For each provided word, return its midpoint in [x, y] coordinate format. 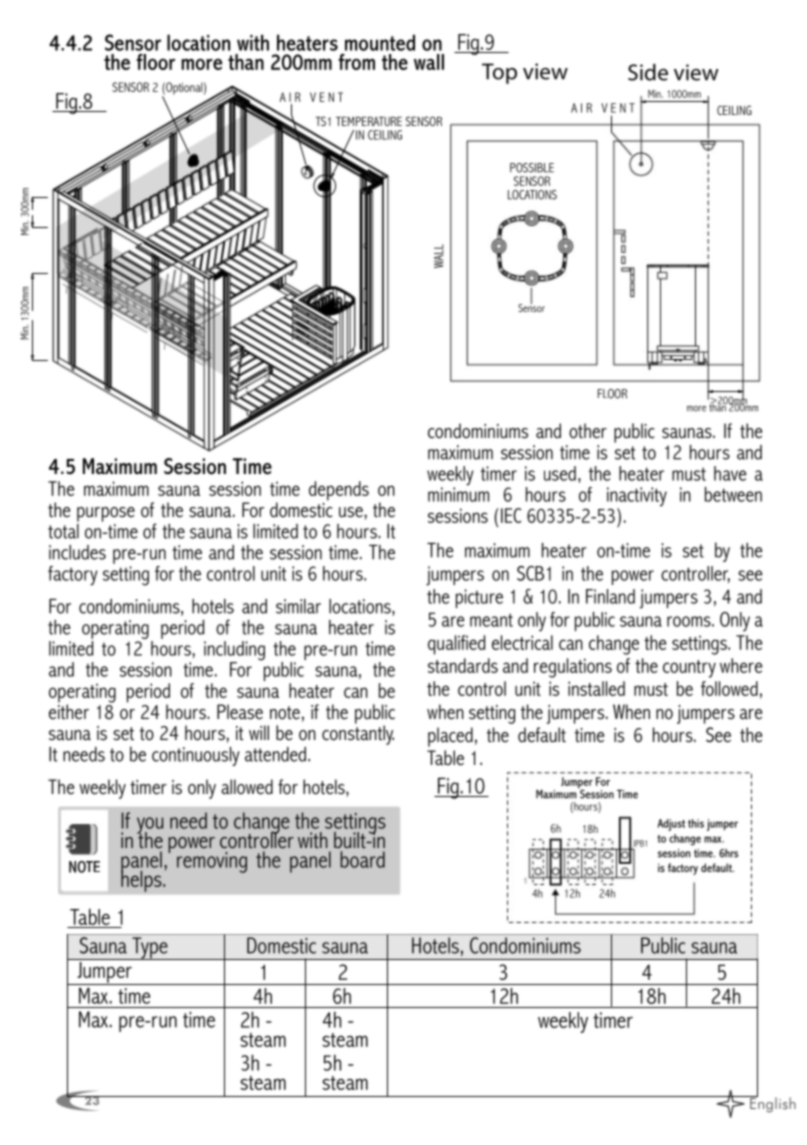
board [362, 859]
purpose [106, 514]
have [730, 473]
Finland [610, 596]
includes [77, 552]
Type [150, 948]
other [588, 431]
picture [479, 598]
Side [648, 72]
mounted [380, 42]
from [356, 62]
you [150, 826]
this [696, 823]
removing [212, 862]
